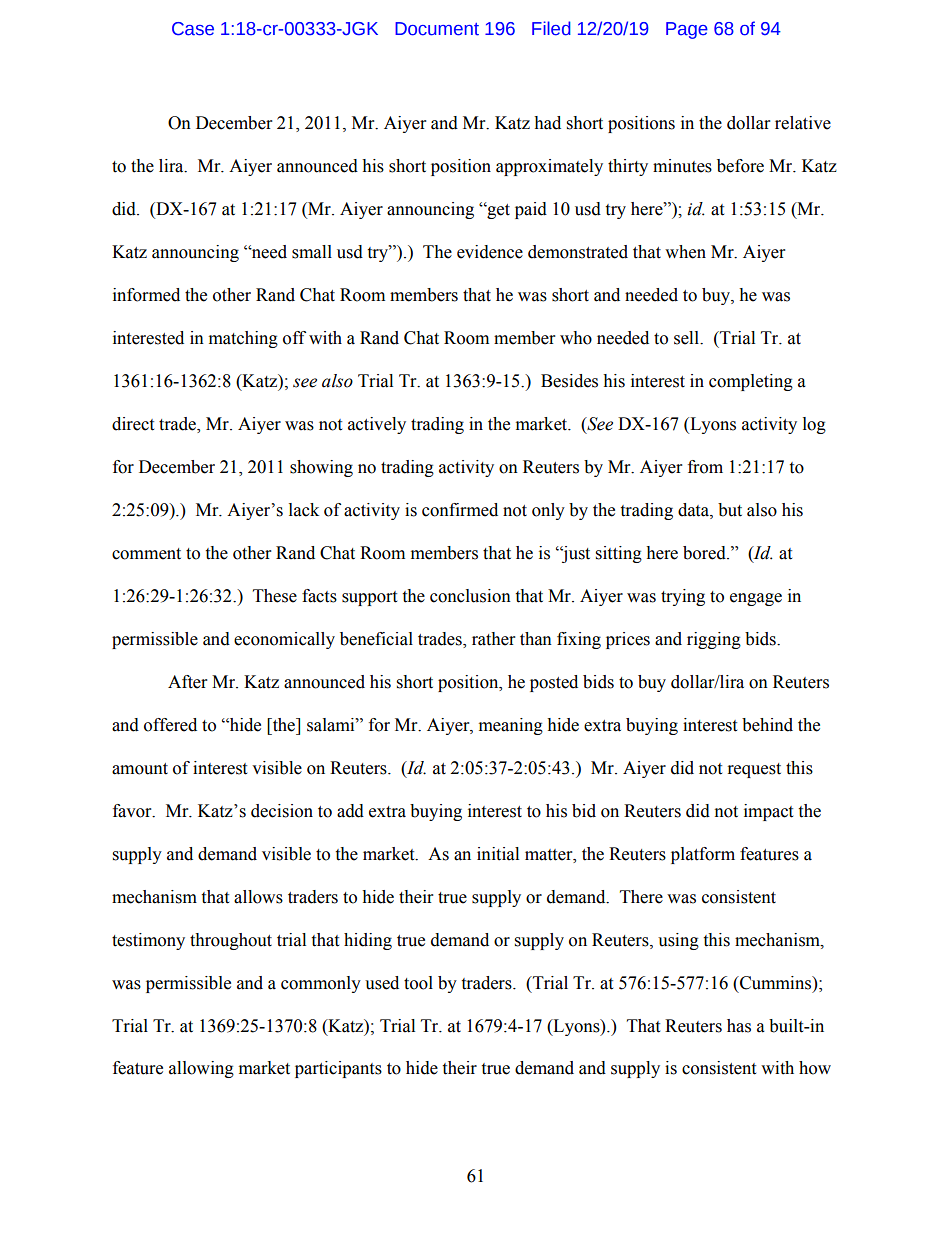 The height and width of the screenshot is (1233, 952). I want to click on meaning, so click(511, 726).
